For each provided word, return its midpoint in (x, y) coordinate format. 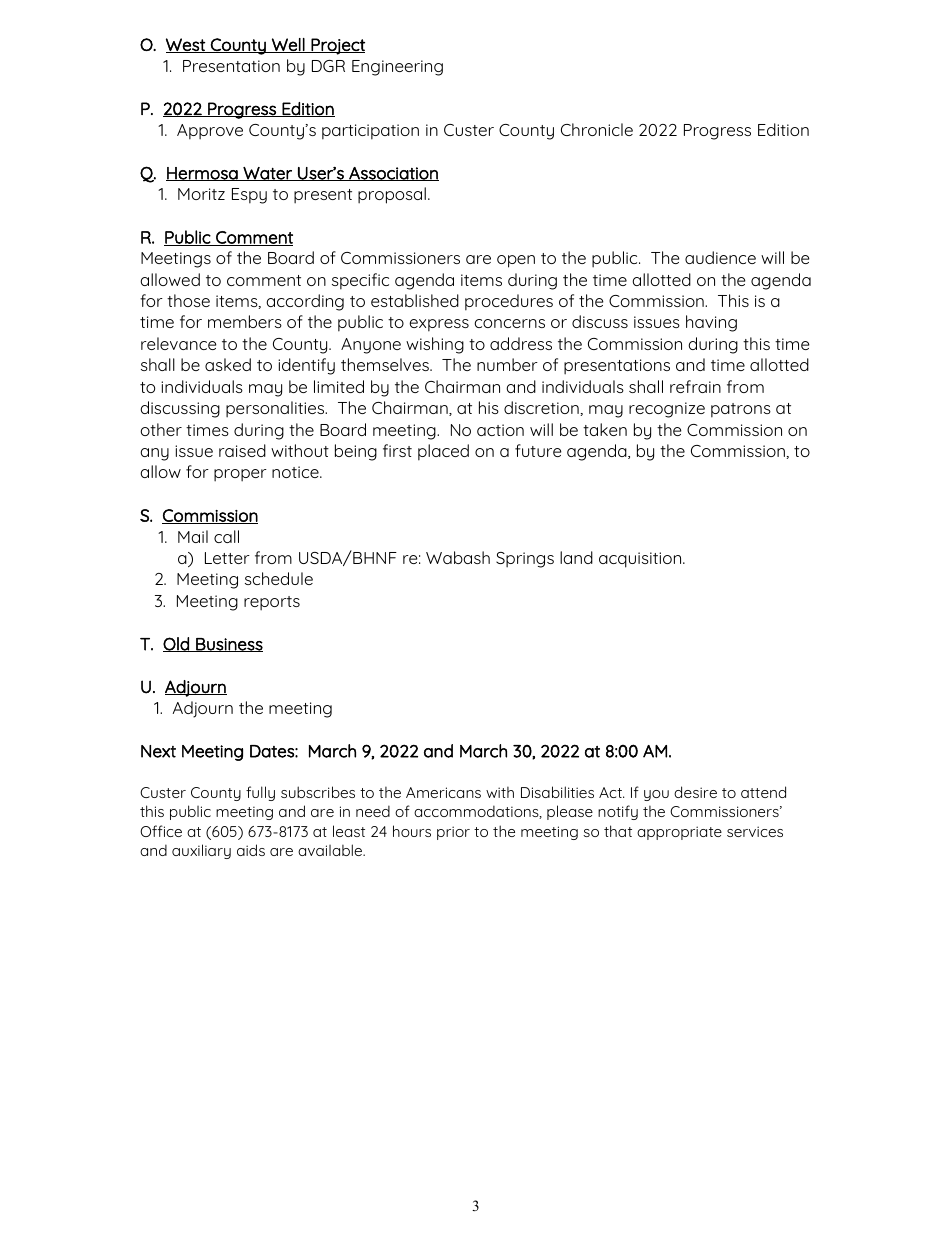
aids (251, 850)
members (245, 321)
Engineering (397, 68)
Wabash (458, 557)
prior (453, 833)
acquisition (641, 560)
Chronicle (597, 129)
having (711, 323)
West (186, 45)
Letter (227, 558)
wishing (435, 345)
